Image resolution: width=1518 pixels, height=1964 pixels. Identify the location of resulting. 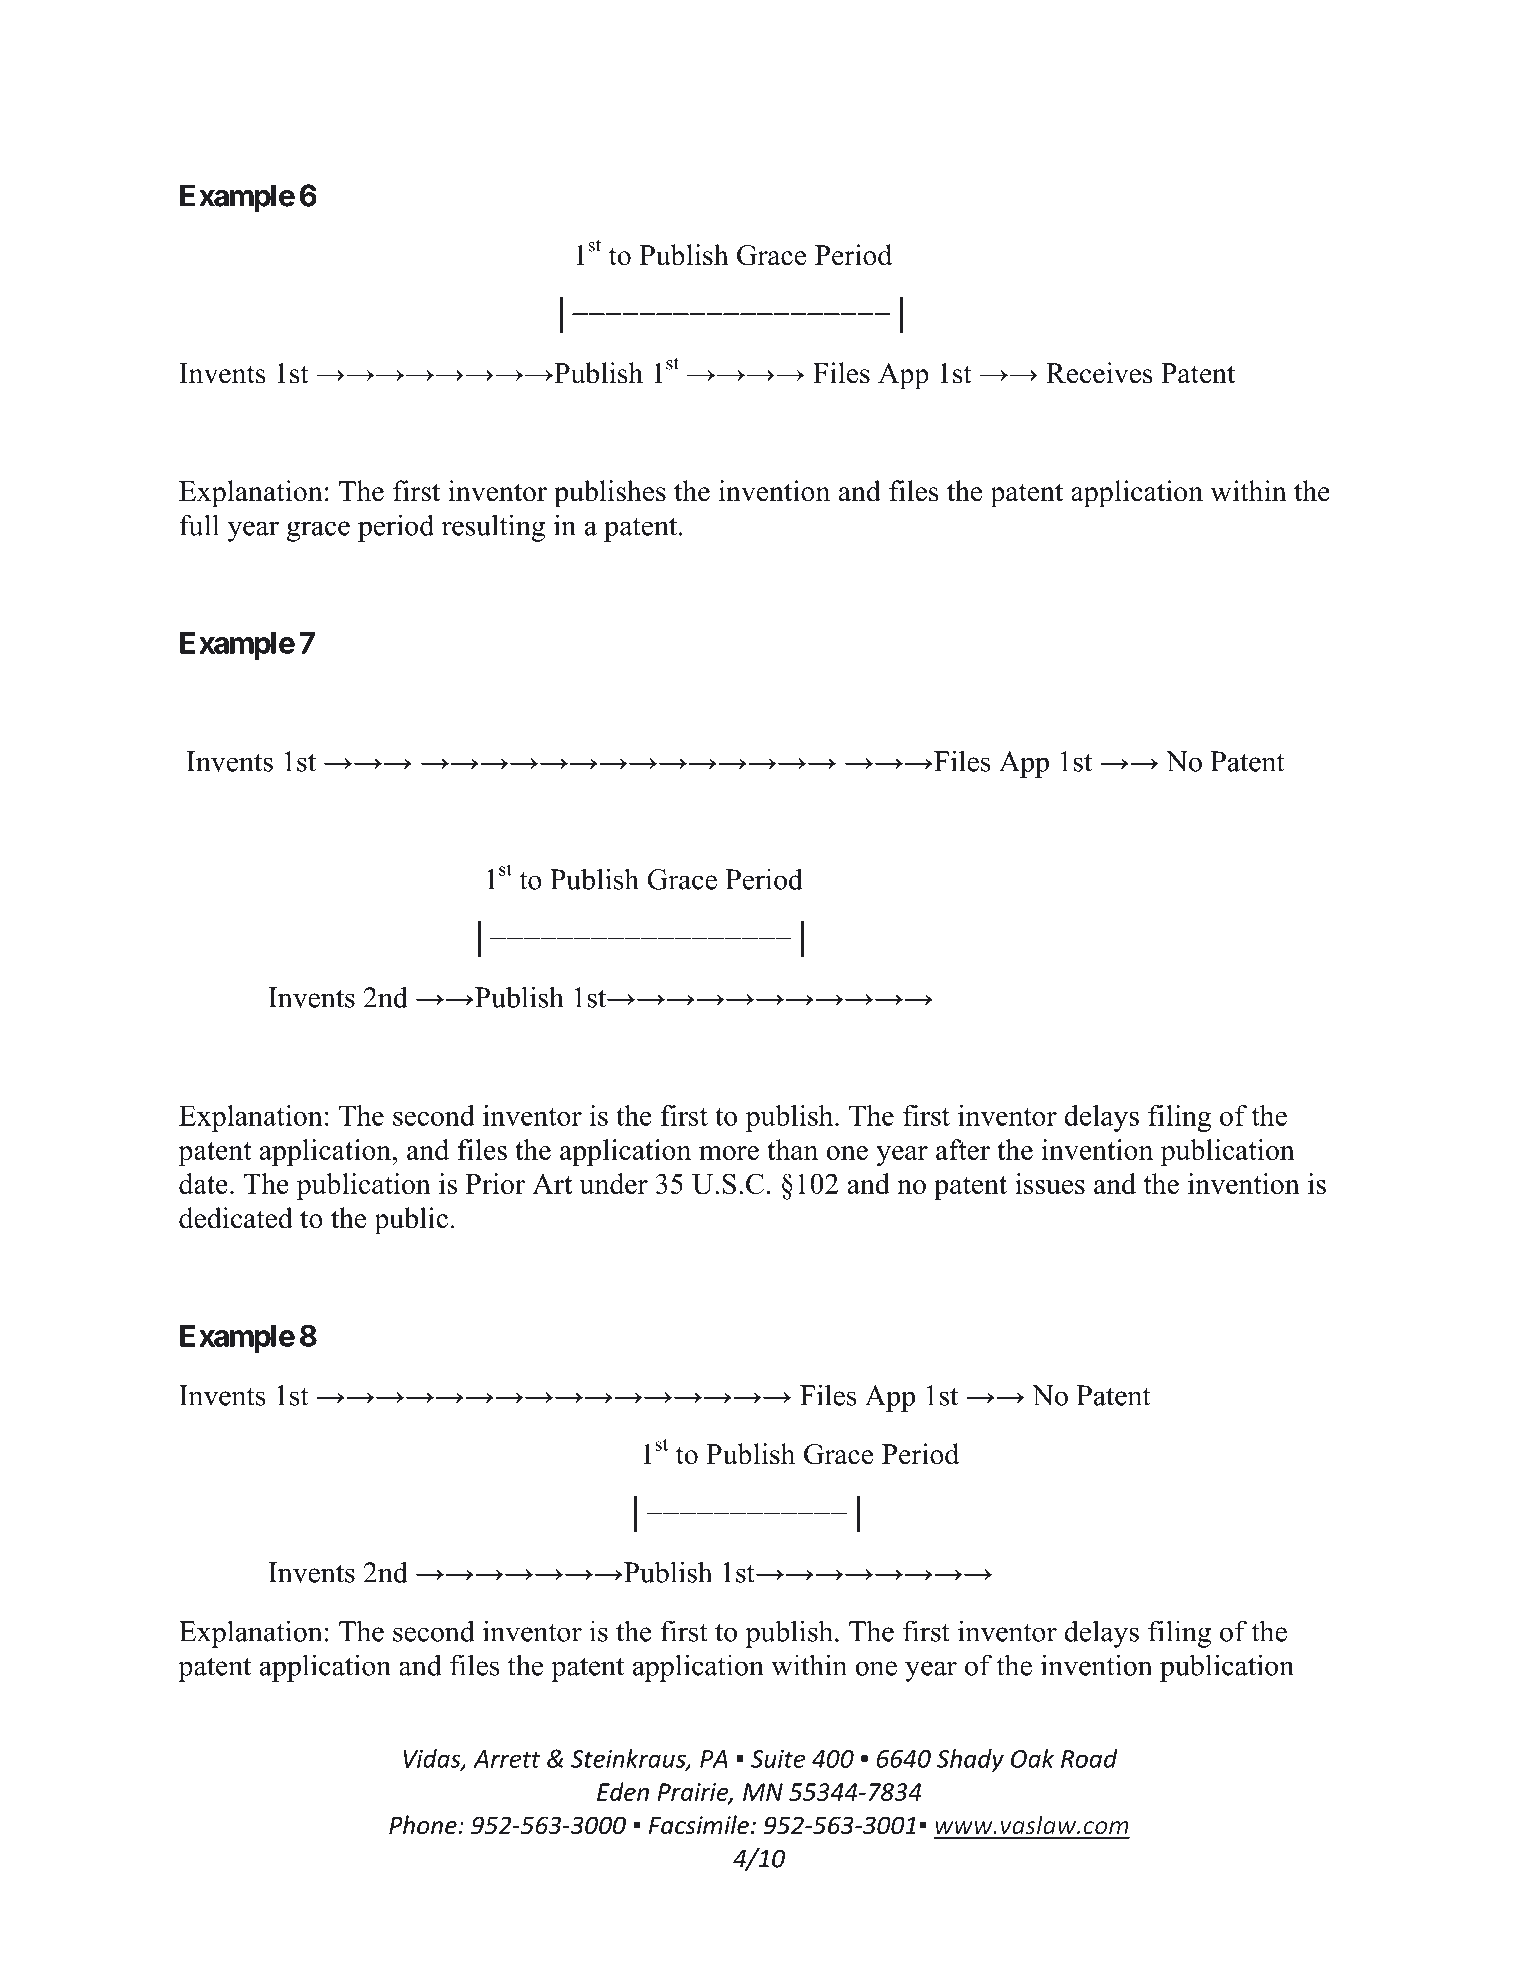
(493, 528).
